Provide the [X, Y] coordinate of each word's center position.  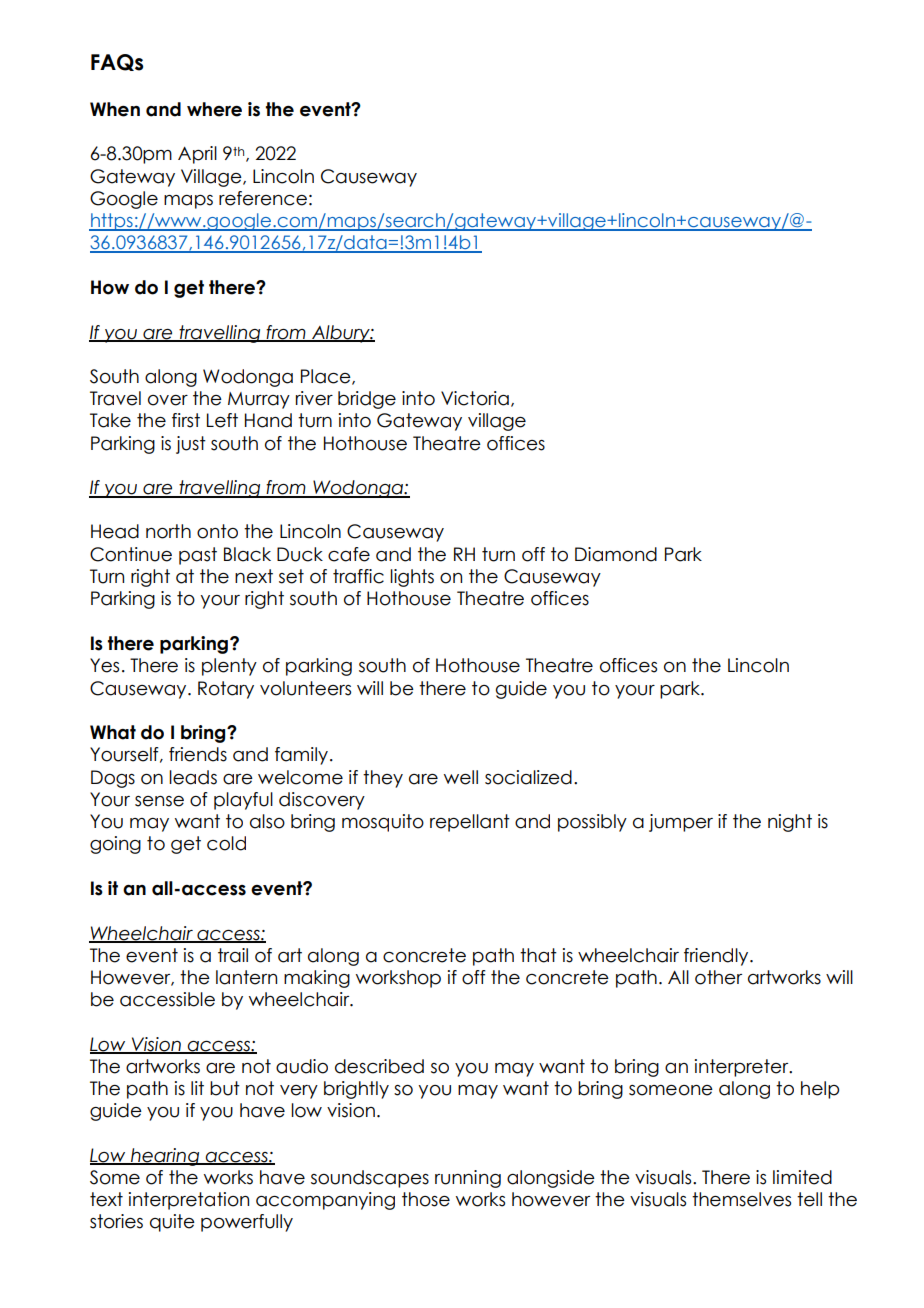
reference [263, 198]
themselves [741, 1199]
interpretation [189, 1201]
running [468, 1179]
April [197, 155]
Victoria [475, 398]
